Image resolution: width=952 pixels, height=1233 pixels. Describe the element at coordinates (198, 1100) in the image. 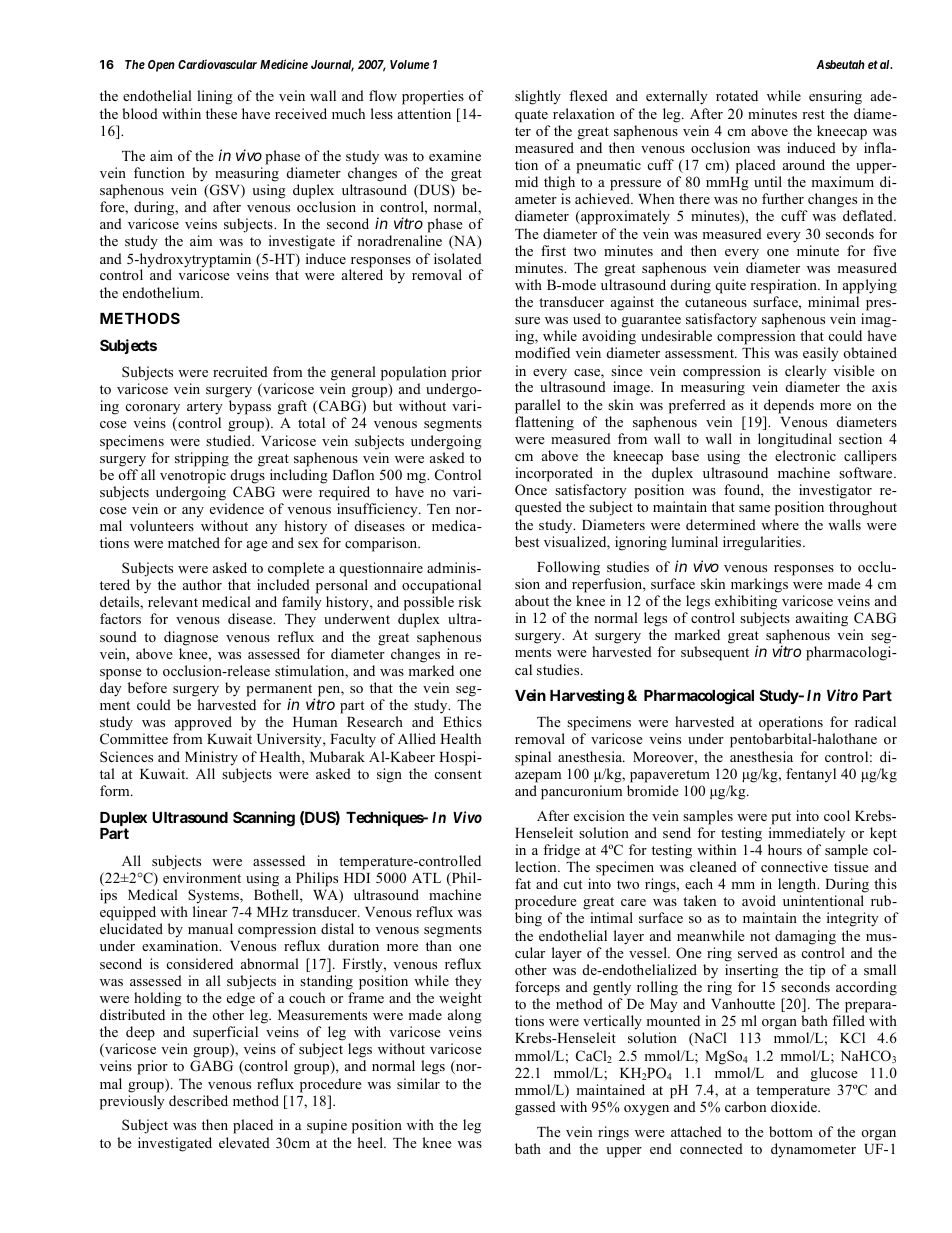

I see `described` at that location.
